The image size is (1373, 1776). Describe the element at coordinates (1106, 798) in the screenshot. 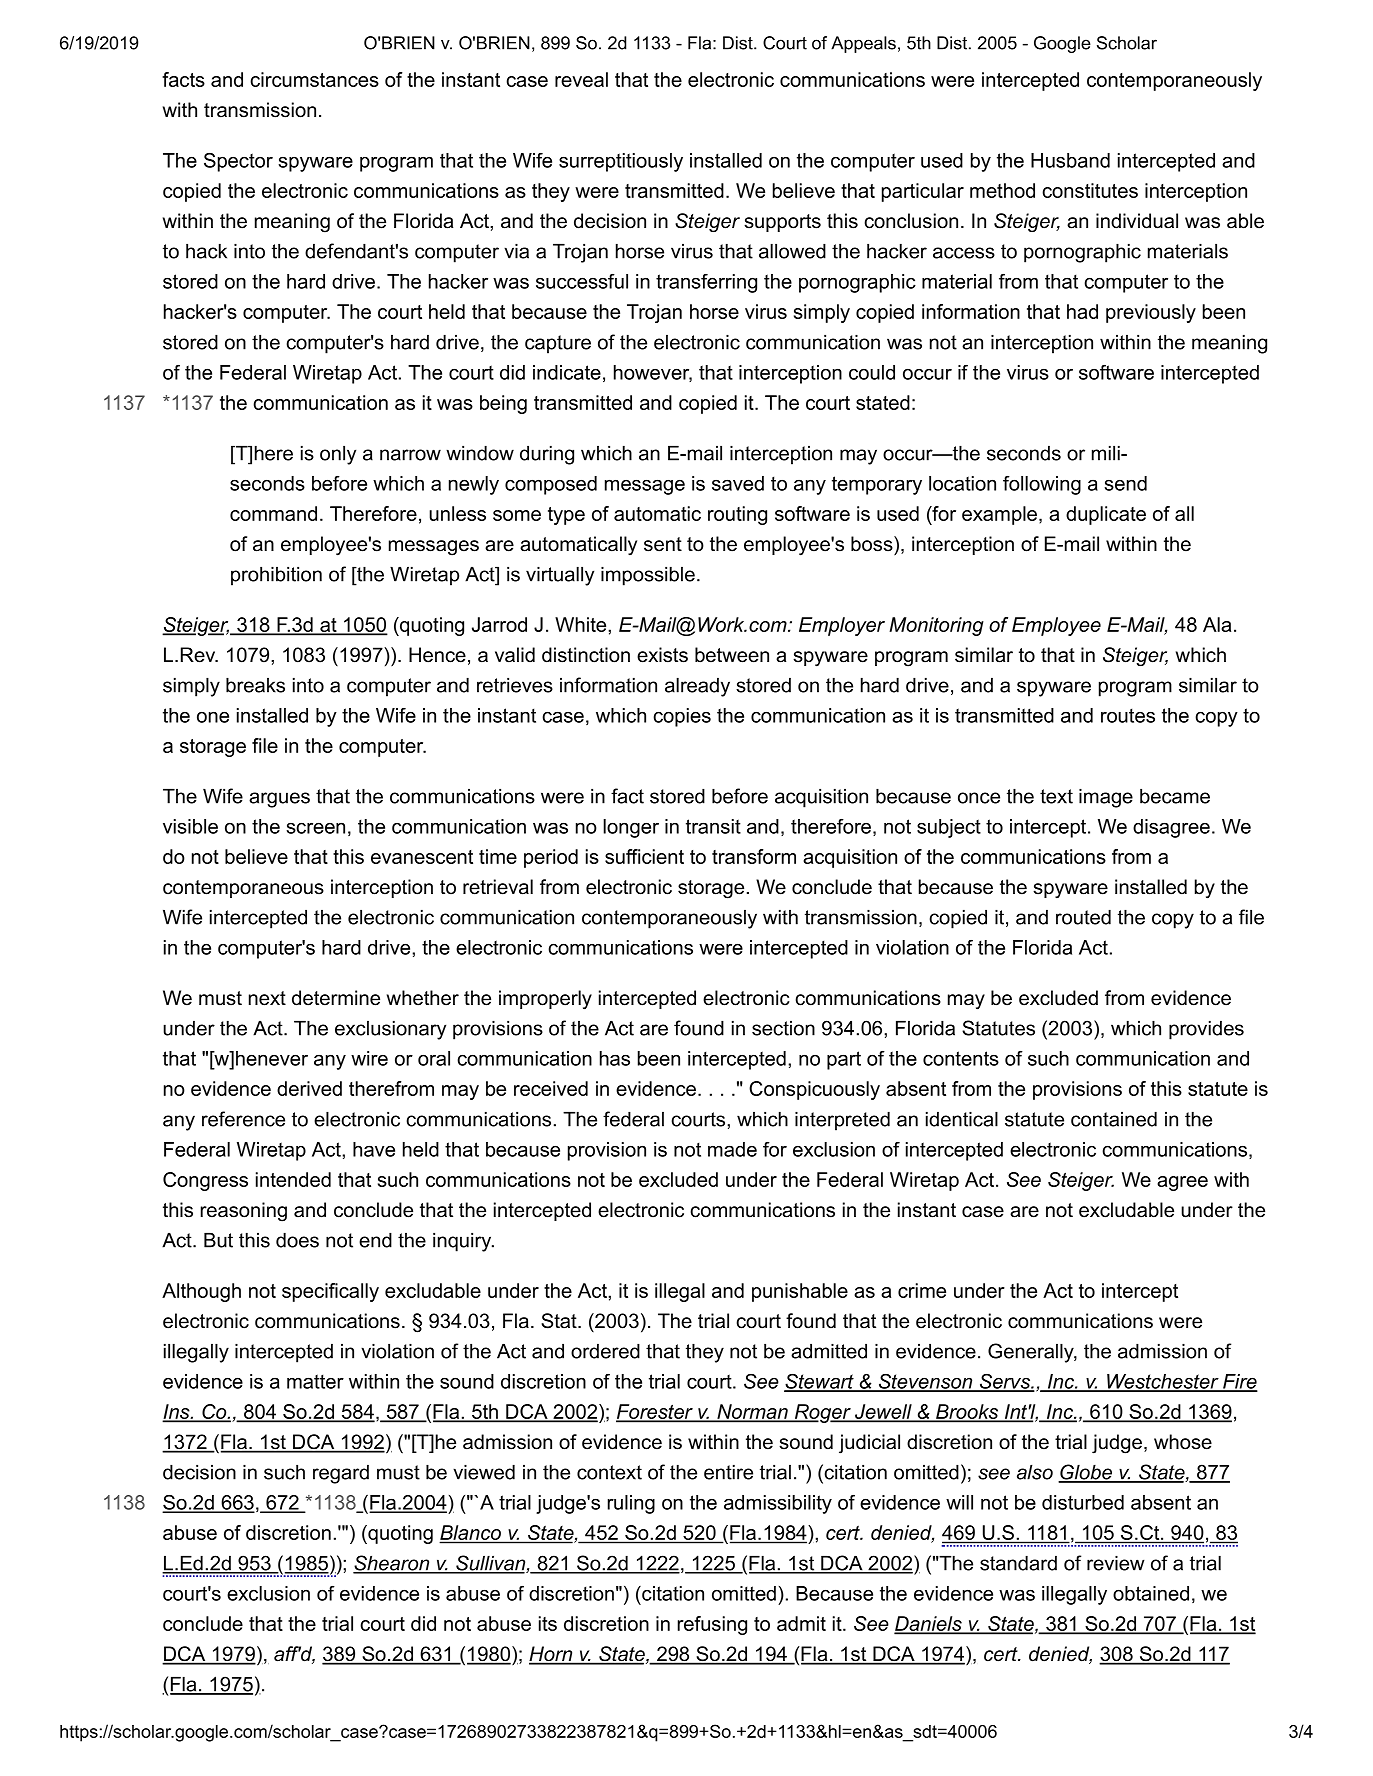

I see `image` at that location.
